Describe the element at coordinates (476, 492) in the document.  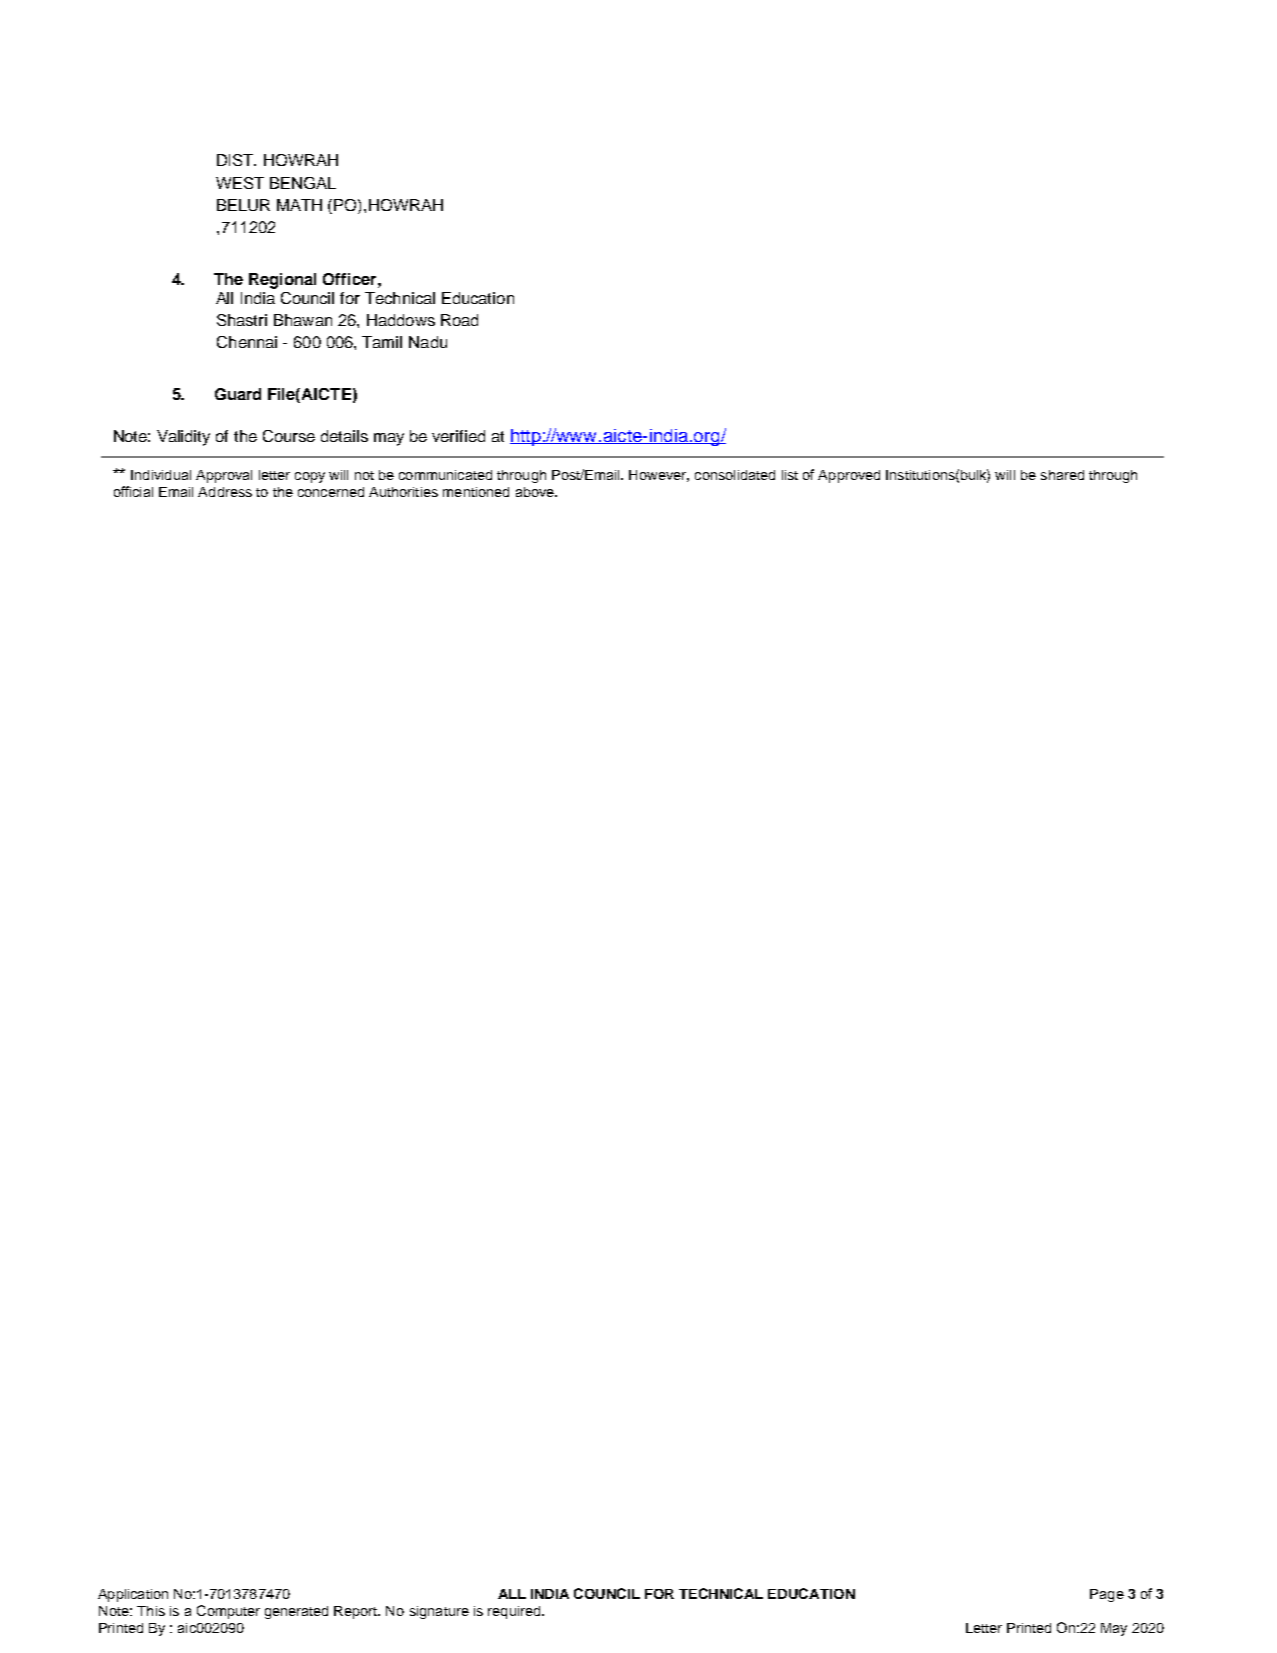
I see `mentioned` at that location.
